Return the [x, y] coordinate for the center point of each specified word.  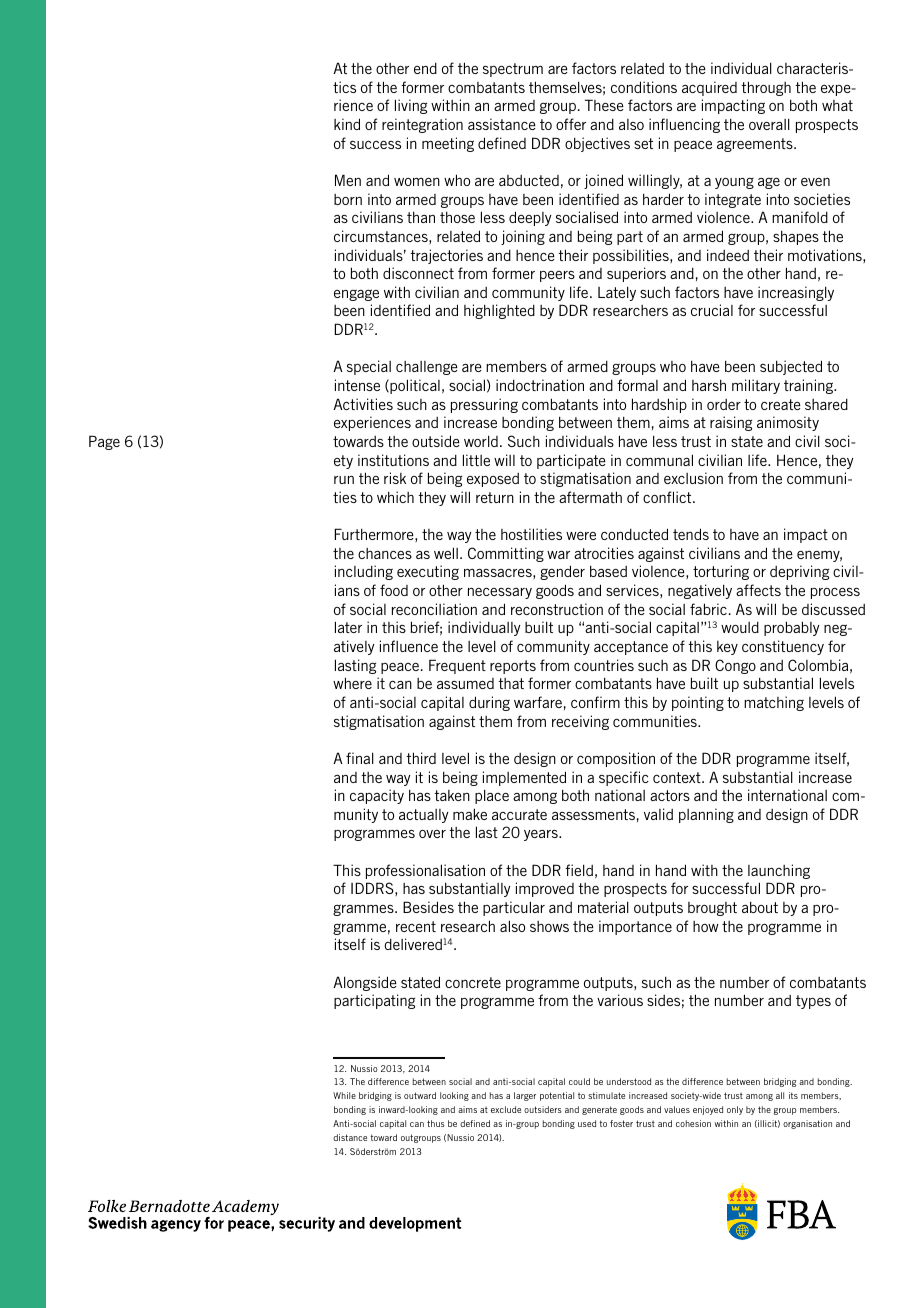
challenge [427, 368]
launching [779, 871]
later [348, 627]
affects [758, 590]
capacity [377, 796]
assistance [502, 124]
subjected [791, 367]
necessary [500, 593]
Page [104, 442]
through [766, 88]
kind [347, 124]
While [344, 1095]
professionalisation [425, 871]
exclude [506, 1109]
